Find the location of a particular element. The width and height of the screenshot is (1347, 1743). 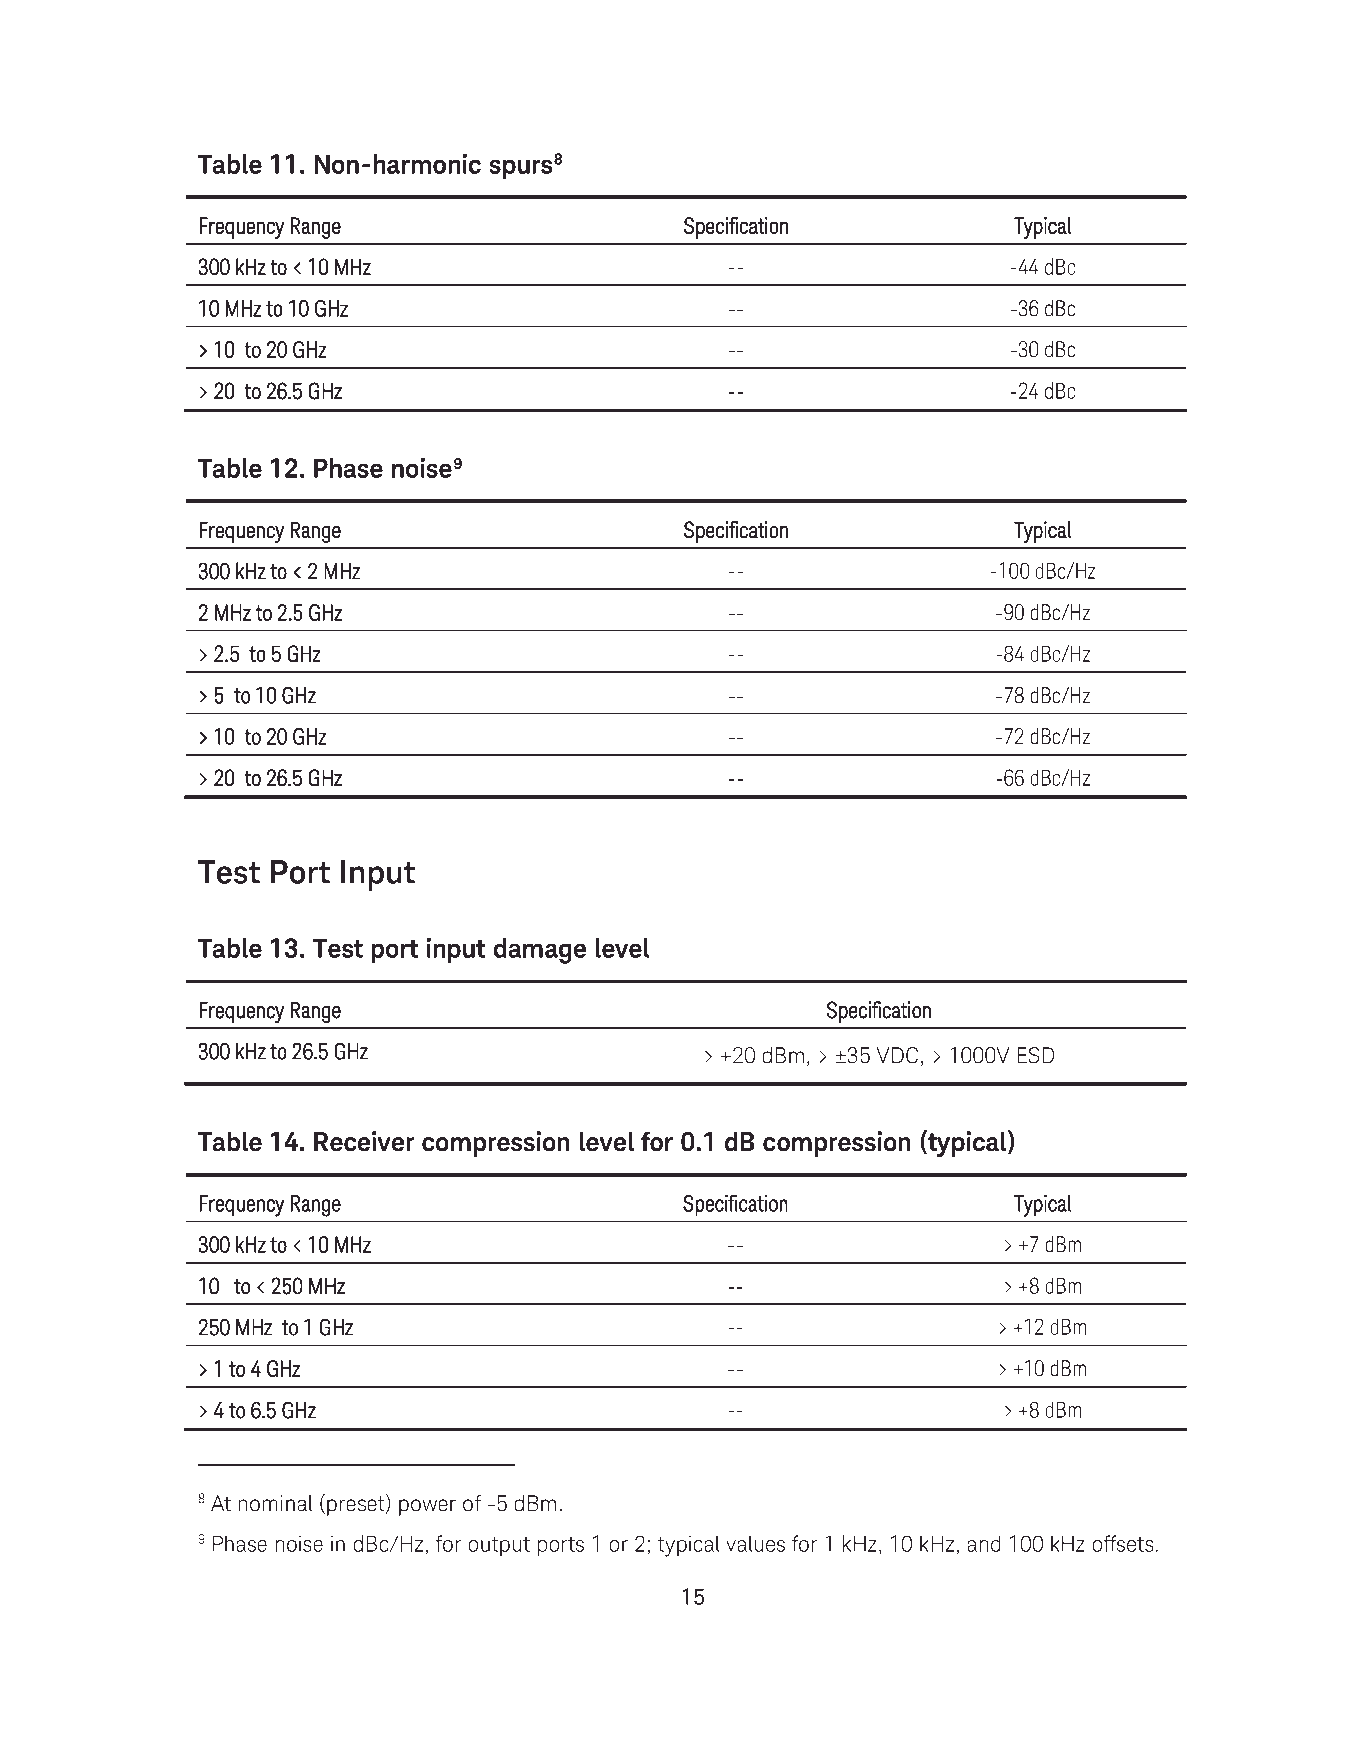

offsets is located at coordinates (1123, 1543).
